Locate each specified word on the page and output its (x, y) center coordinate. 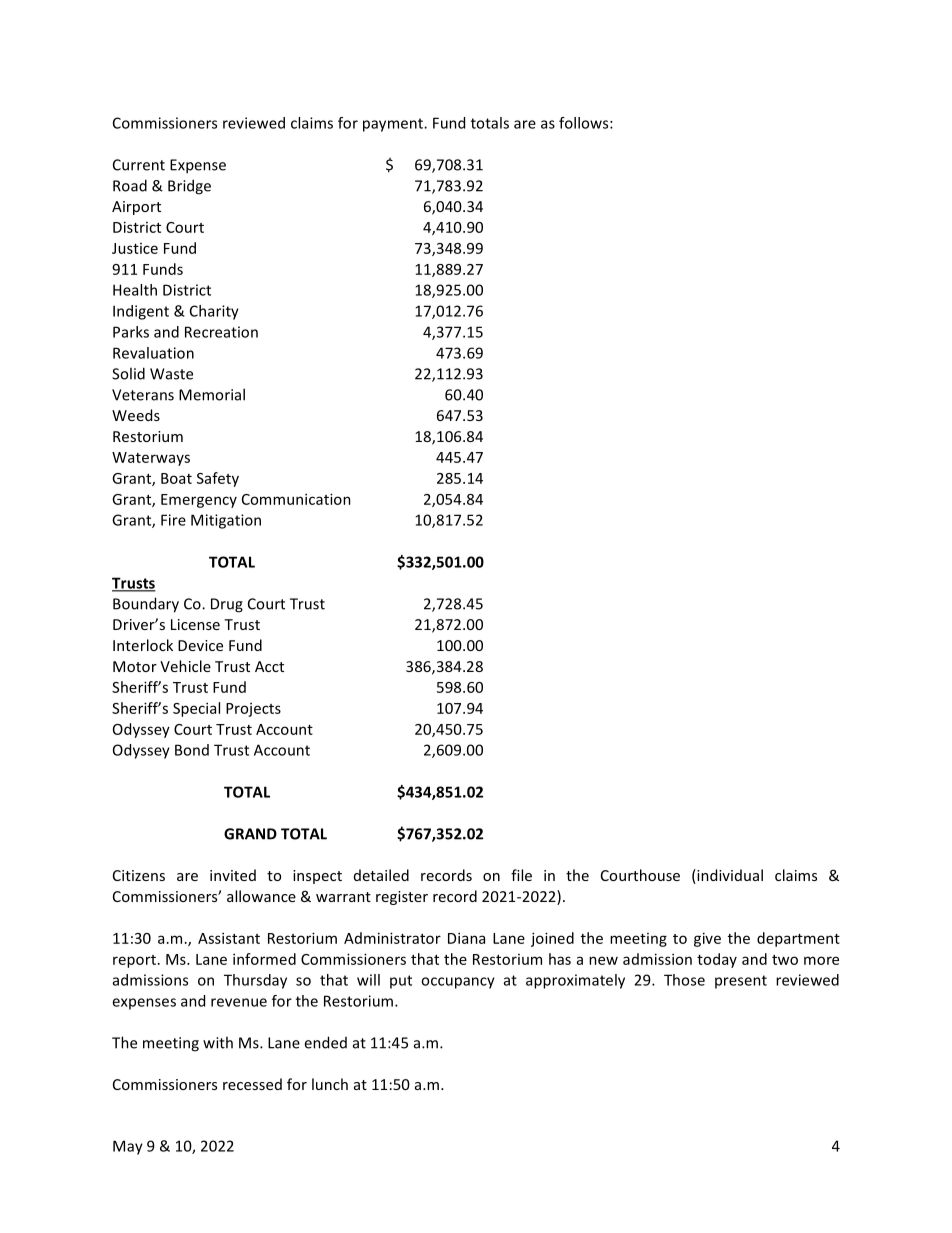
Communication (296, 499)
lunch (330, 1084)
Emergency (199, 501)
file (521, 875)
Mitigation (226, 521)
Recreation (221, 332)
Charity (214, 312)
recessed (252, 1084)
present (741, 982)
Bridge (189, 187)
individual (729, 876)
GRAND (250, 834)
